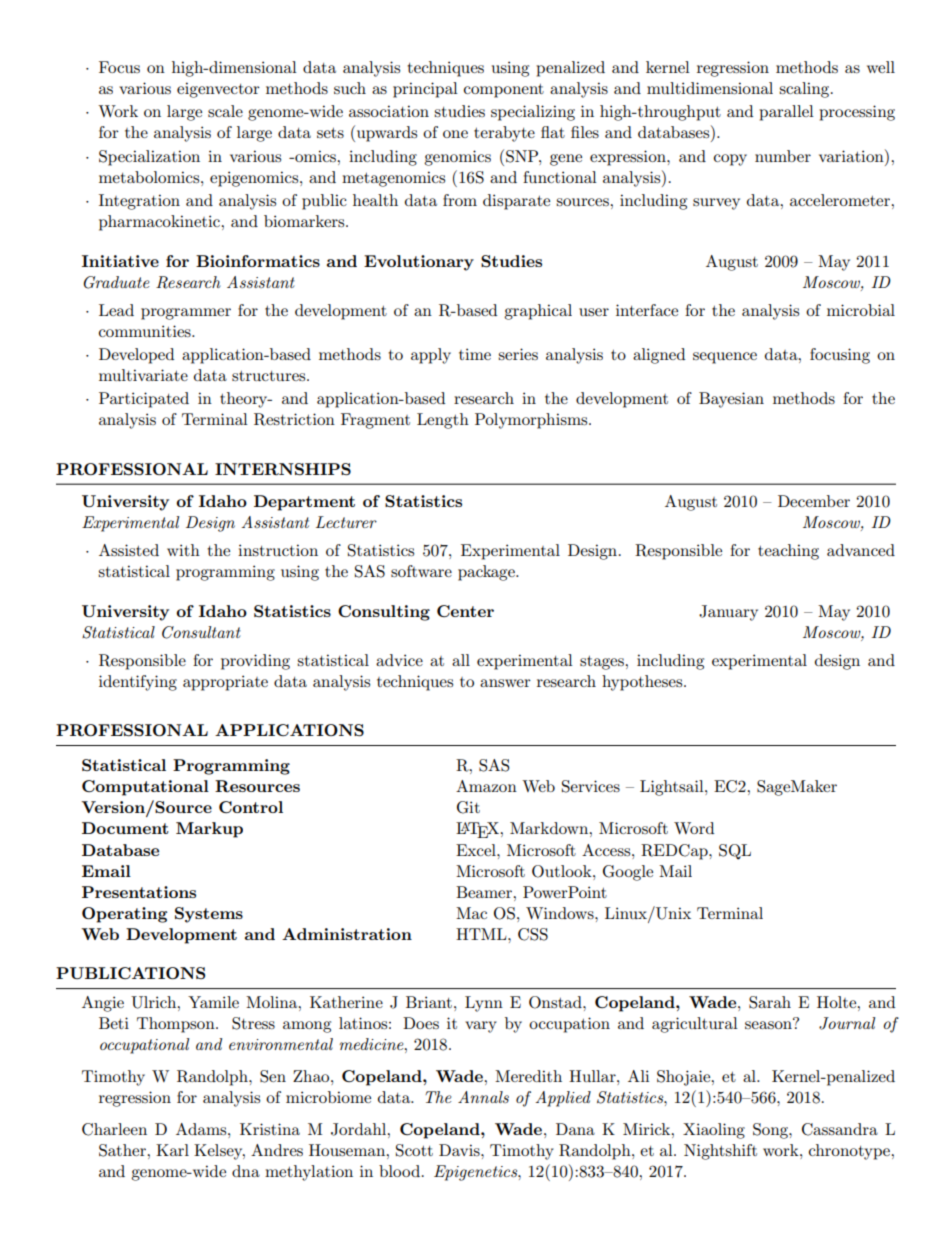  What do you see at coordinates (143, 375) in the screenshot?
I see `multivariate` at bounding box center [143, 375].
